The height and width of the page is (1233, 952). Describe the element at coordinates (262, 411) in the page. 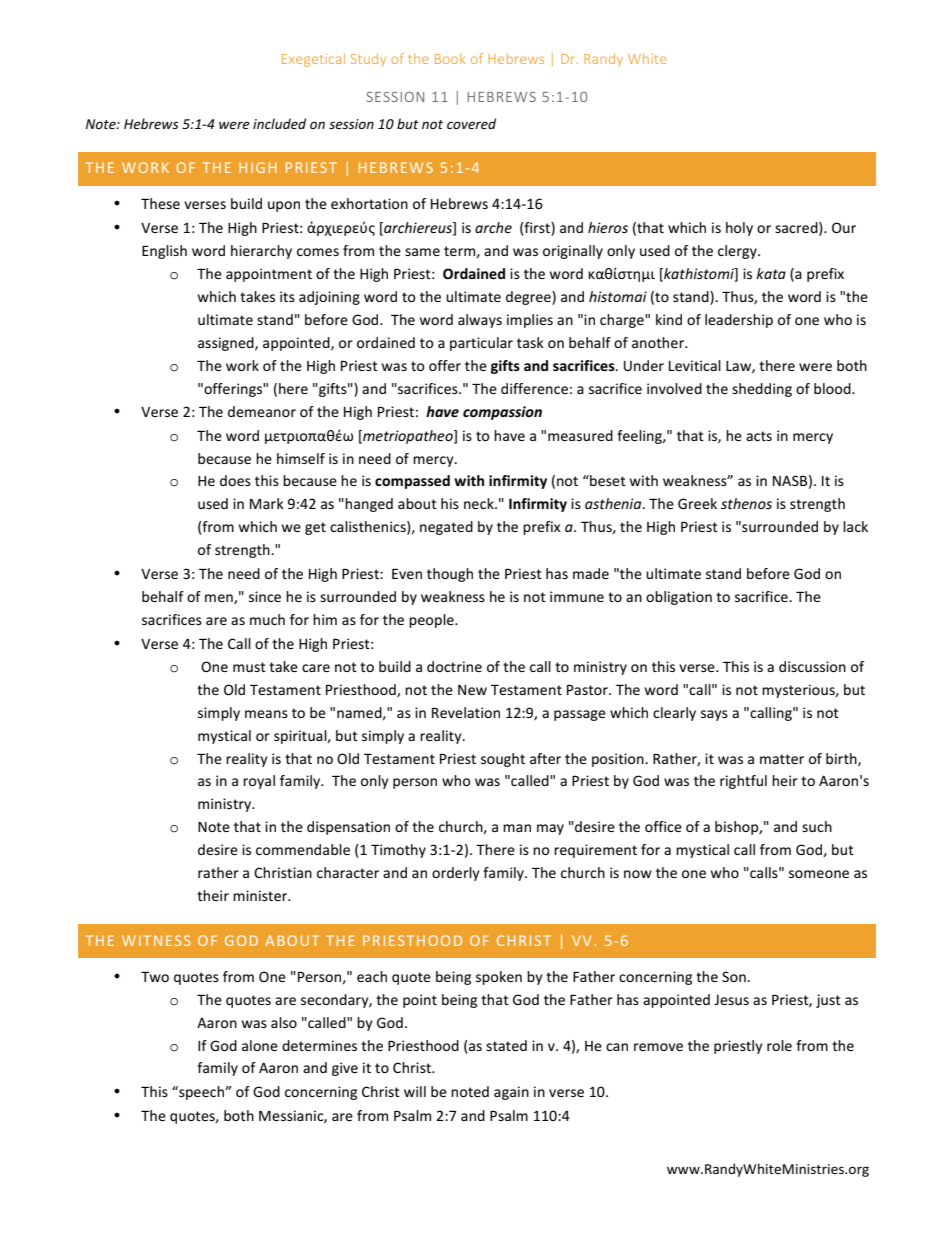

I see `demeanor` at that location.
